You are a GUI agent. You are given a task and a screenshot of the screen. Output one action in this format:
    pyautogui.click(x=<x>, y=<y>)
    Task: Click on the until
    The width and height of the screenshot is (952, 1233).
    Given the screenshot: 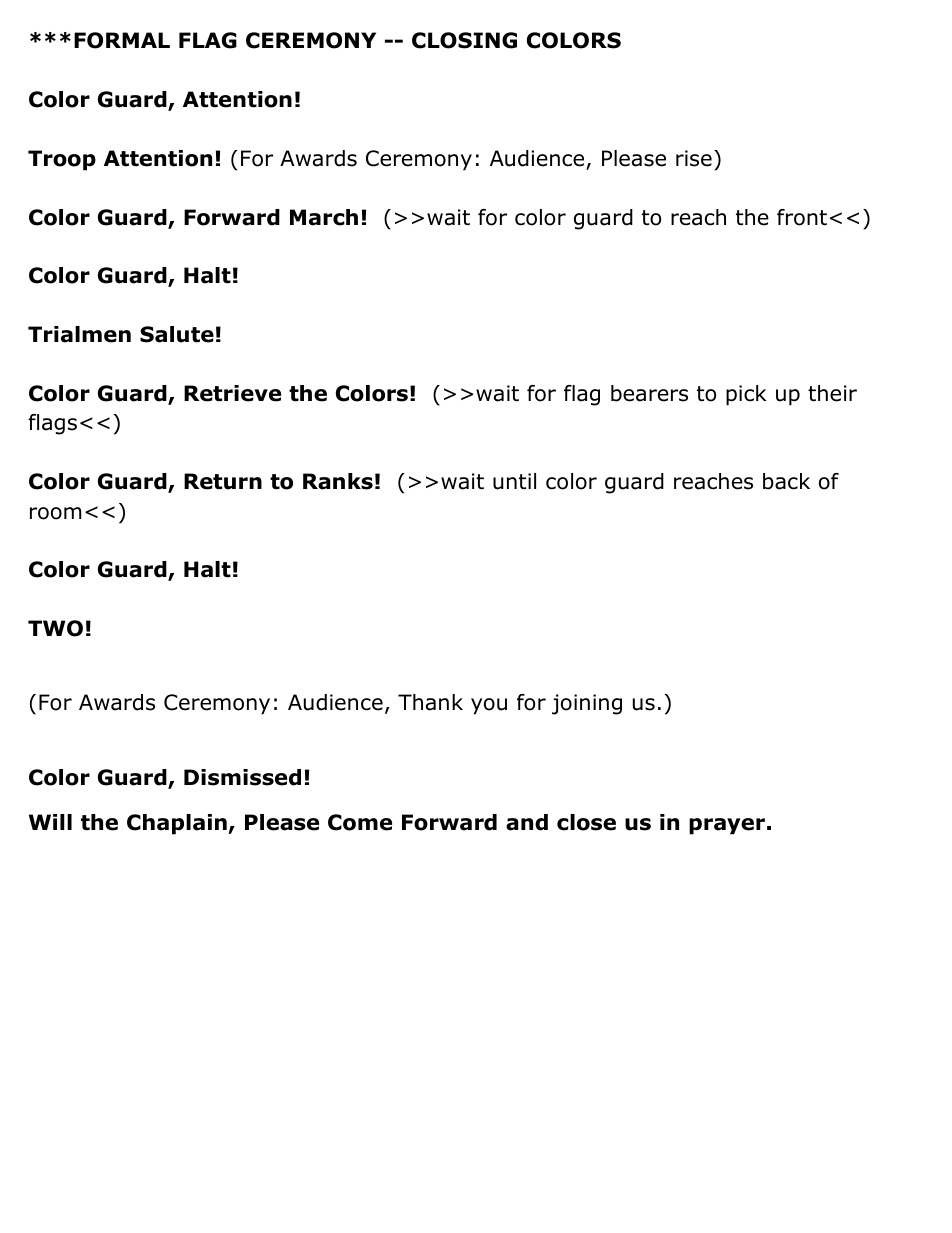 What is the action you would take?
    pyautogui.click(x=514, y=481)
